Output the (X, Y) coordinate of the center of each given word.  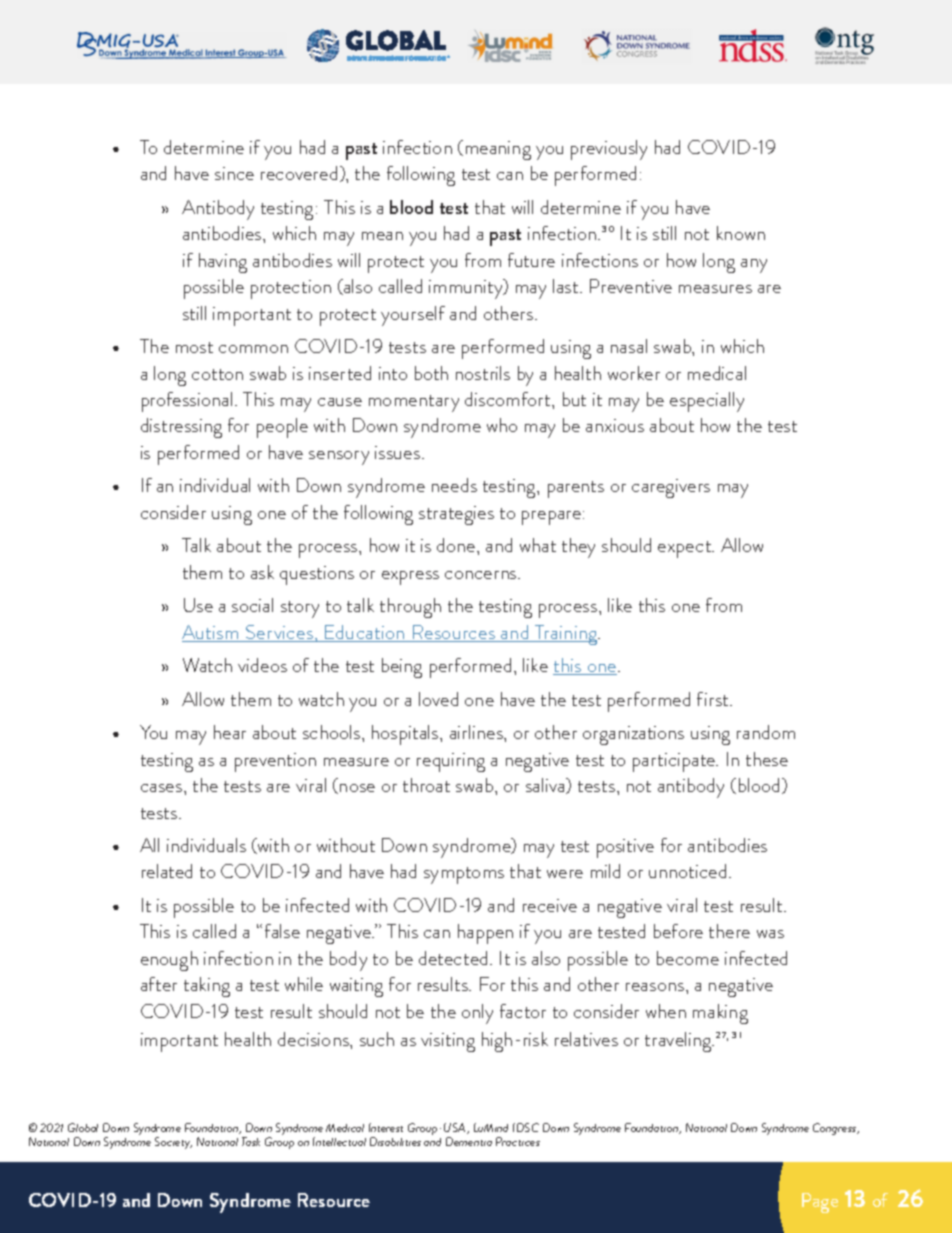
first (714, 699)
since (234, 173)
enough (169, 961)
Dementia (469, 1141)
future (531, 260)
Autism (211, 633)
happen (485, 934)
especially (707, 402)
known (741, 233)
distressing (181, 428)
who (502, 425)
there (729, 931)
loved (438, 699)
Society (173, 1143)
